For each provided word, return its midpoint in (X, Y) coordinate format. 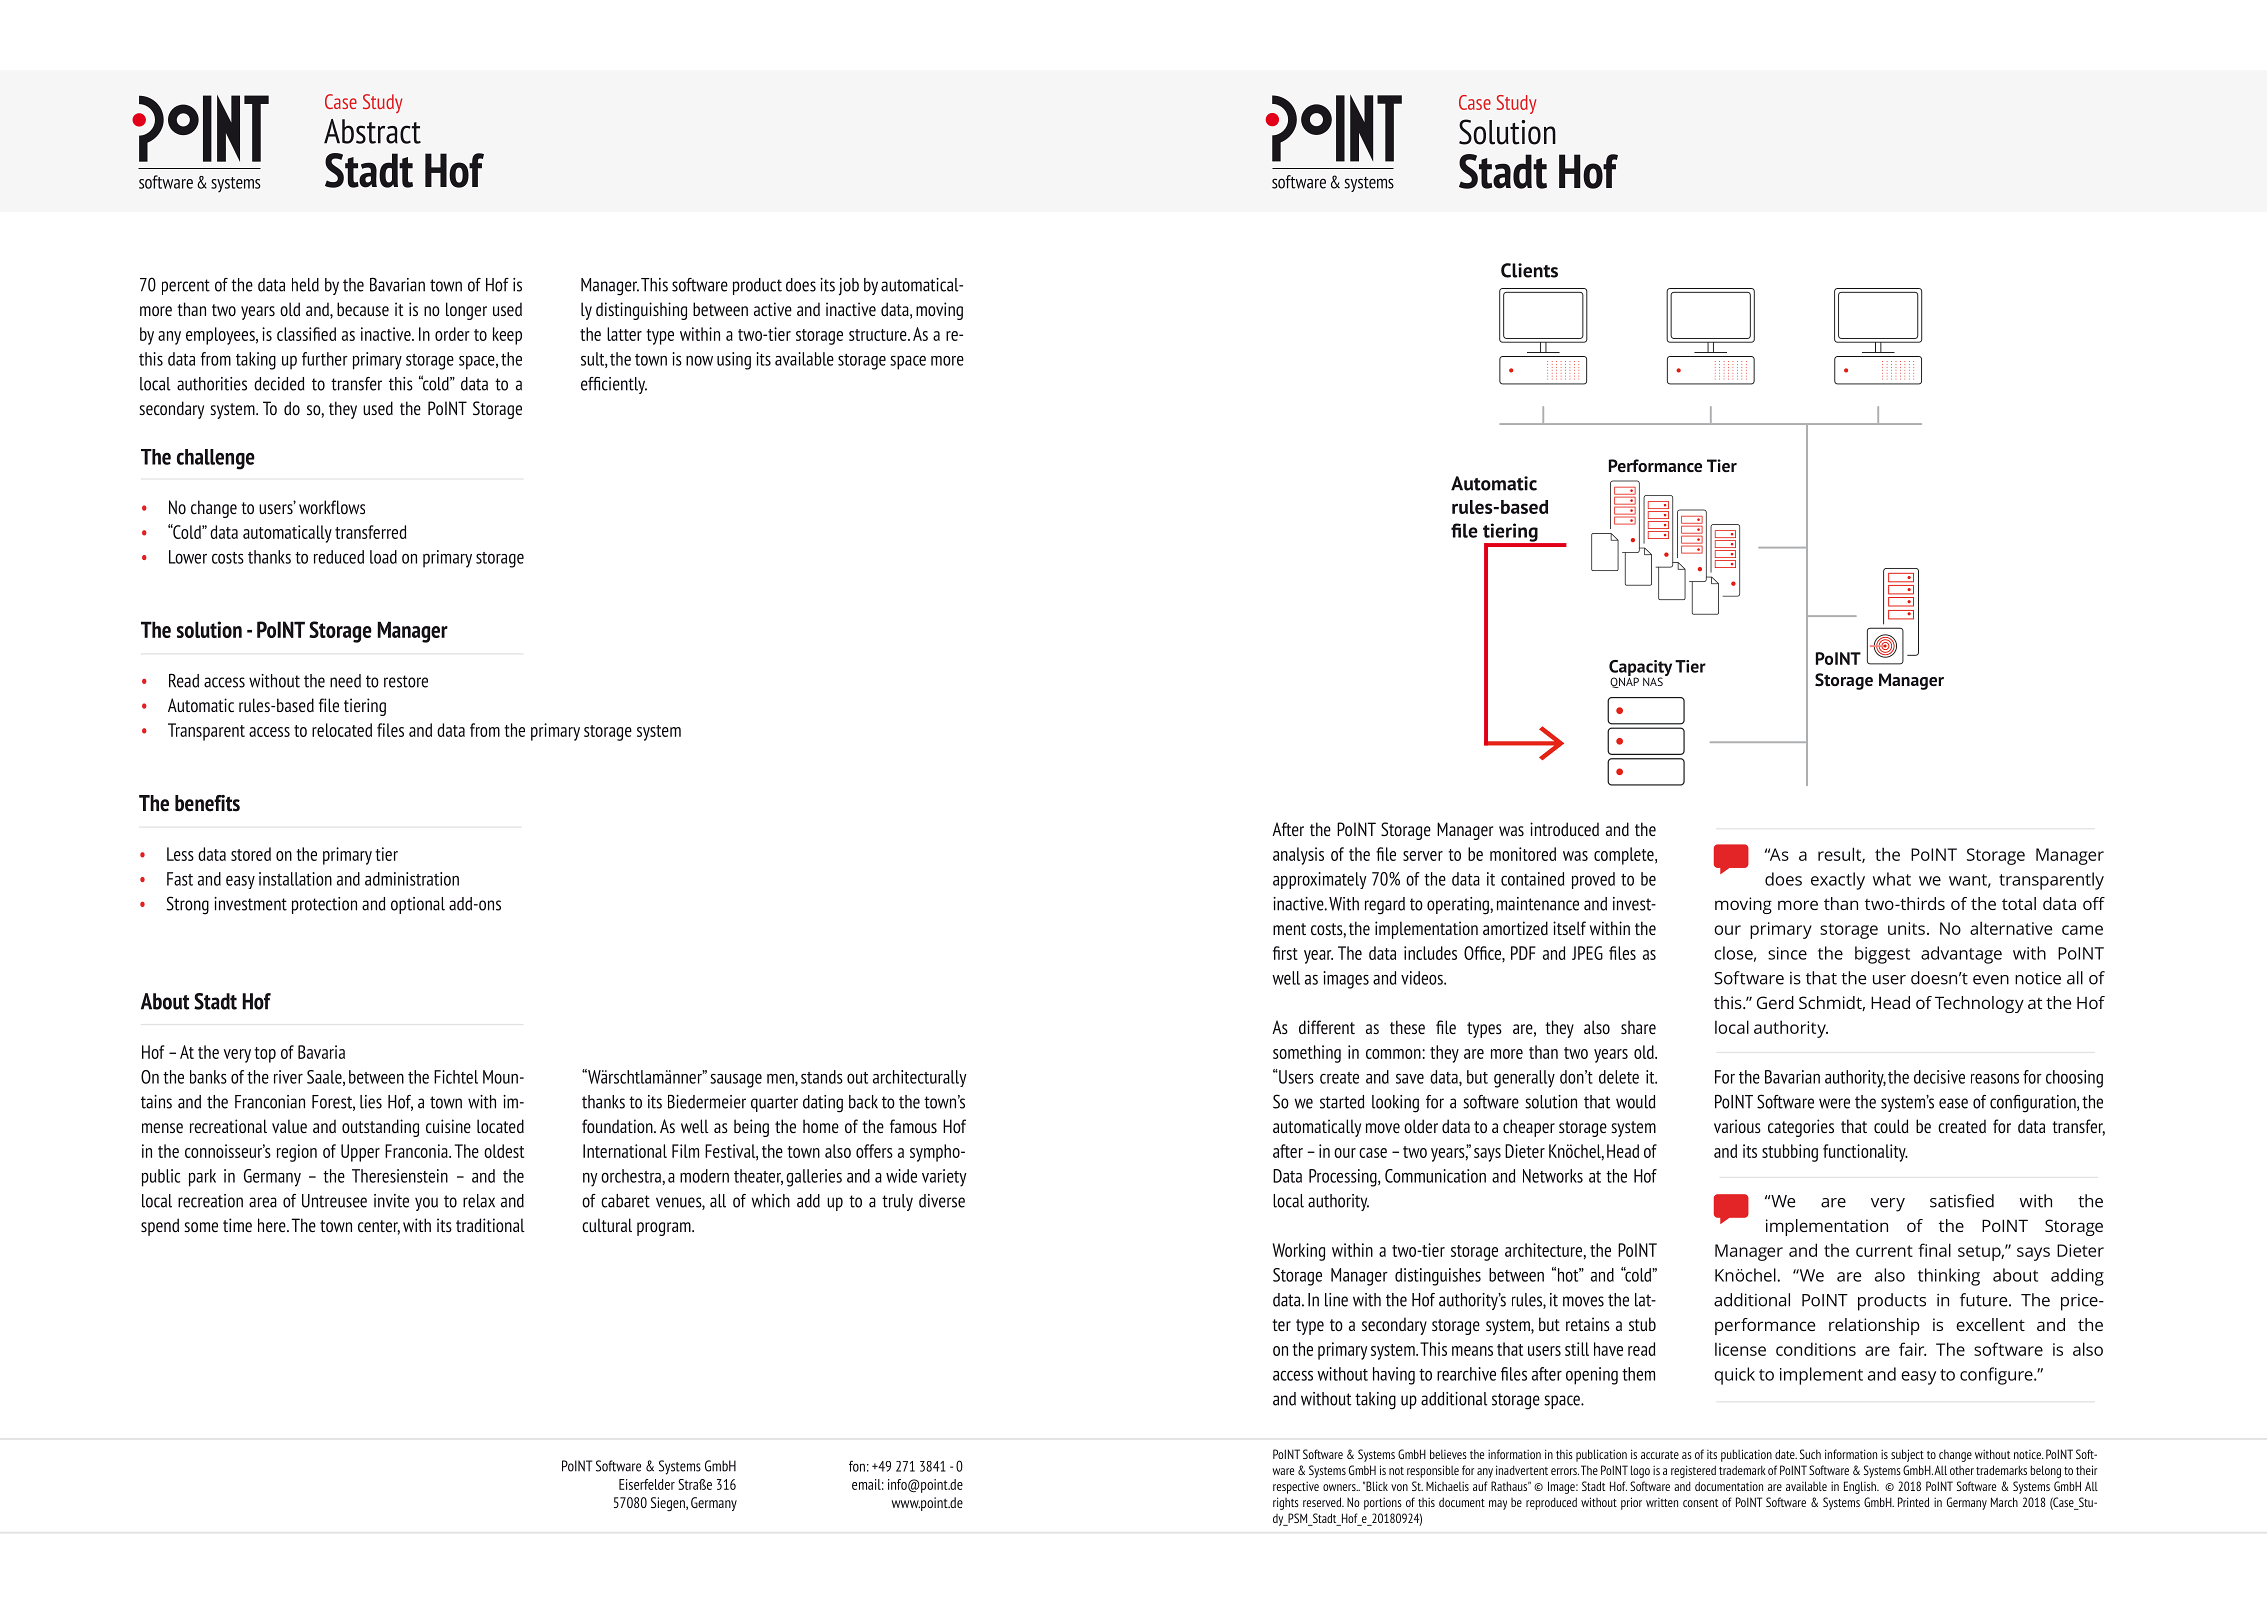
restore (406, 681)
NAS (1653, 681)
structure (879, 335)
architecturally (920, 1078)
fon (857, 1466)
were (1834, 1103)
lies (371, 1102)
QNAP (1624, 681)
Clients (1529, 270)
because (363, 309)
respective (1296, 1487)
